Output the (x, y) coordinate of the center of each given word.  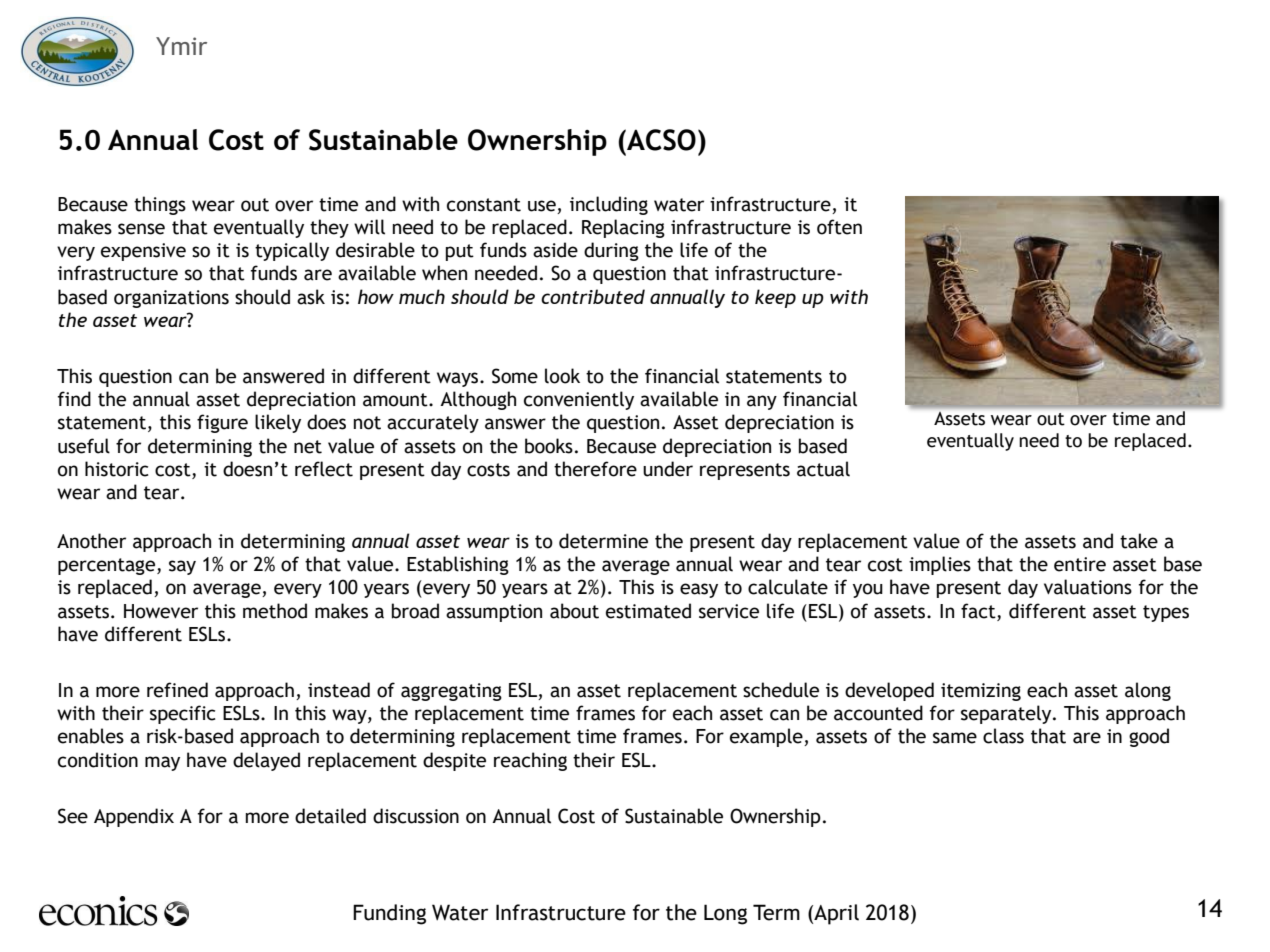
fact (979, 611)
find (74, 399)
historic (116, 469)
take (1139, 541)
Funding (389, 914)
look (562, 376)
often (839, 227)
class (1003, 736)
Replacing (623, 228)
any (762, 402)
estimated (648, 611)
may (162, 763)
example (767, 737)
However (161, 611)
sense (141, 229)
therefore (595, 469)
